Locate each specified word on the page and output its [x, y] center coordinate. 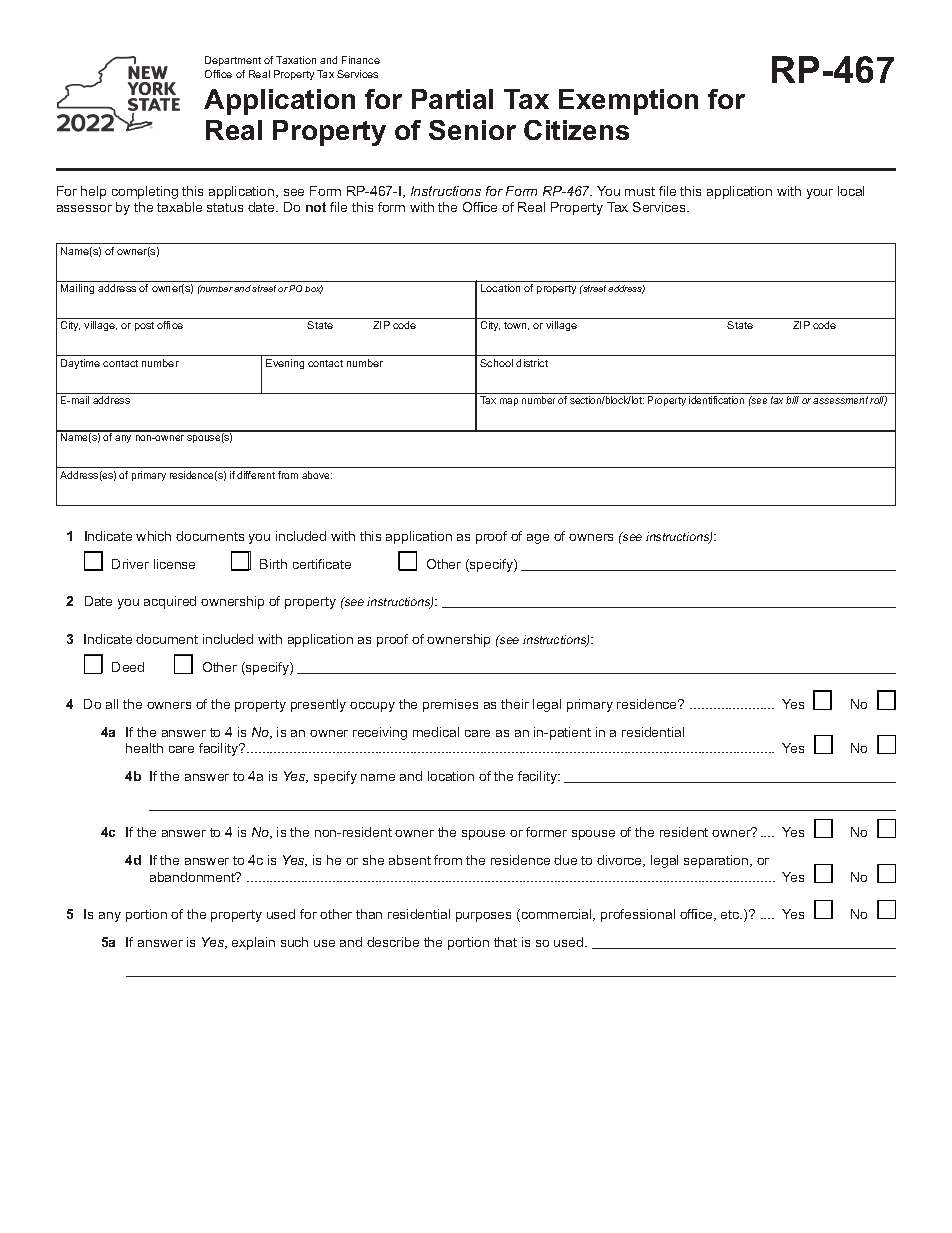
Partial [452, 99]
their [515, 704]
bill [792, 400]
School [496, 363]
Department [233, 61]
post [144, 326]
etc [731, 914]
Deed [128, 667]
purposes [483, 917]
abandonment [193, 877]
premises [450, 705]
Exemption [628, 102]
